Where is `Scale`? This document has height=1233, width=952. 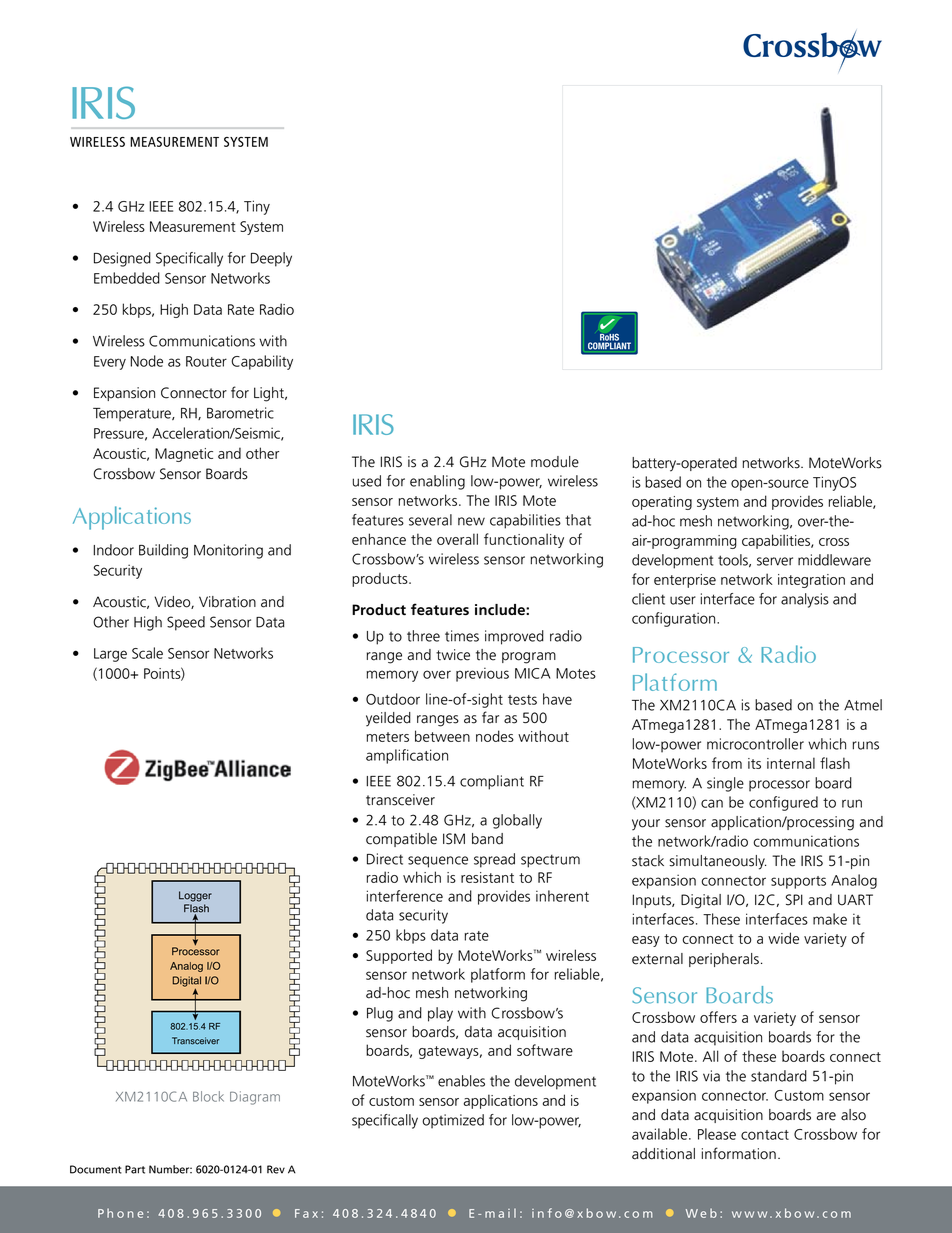 Scale is located at coordinates (147, 653).
